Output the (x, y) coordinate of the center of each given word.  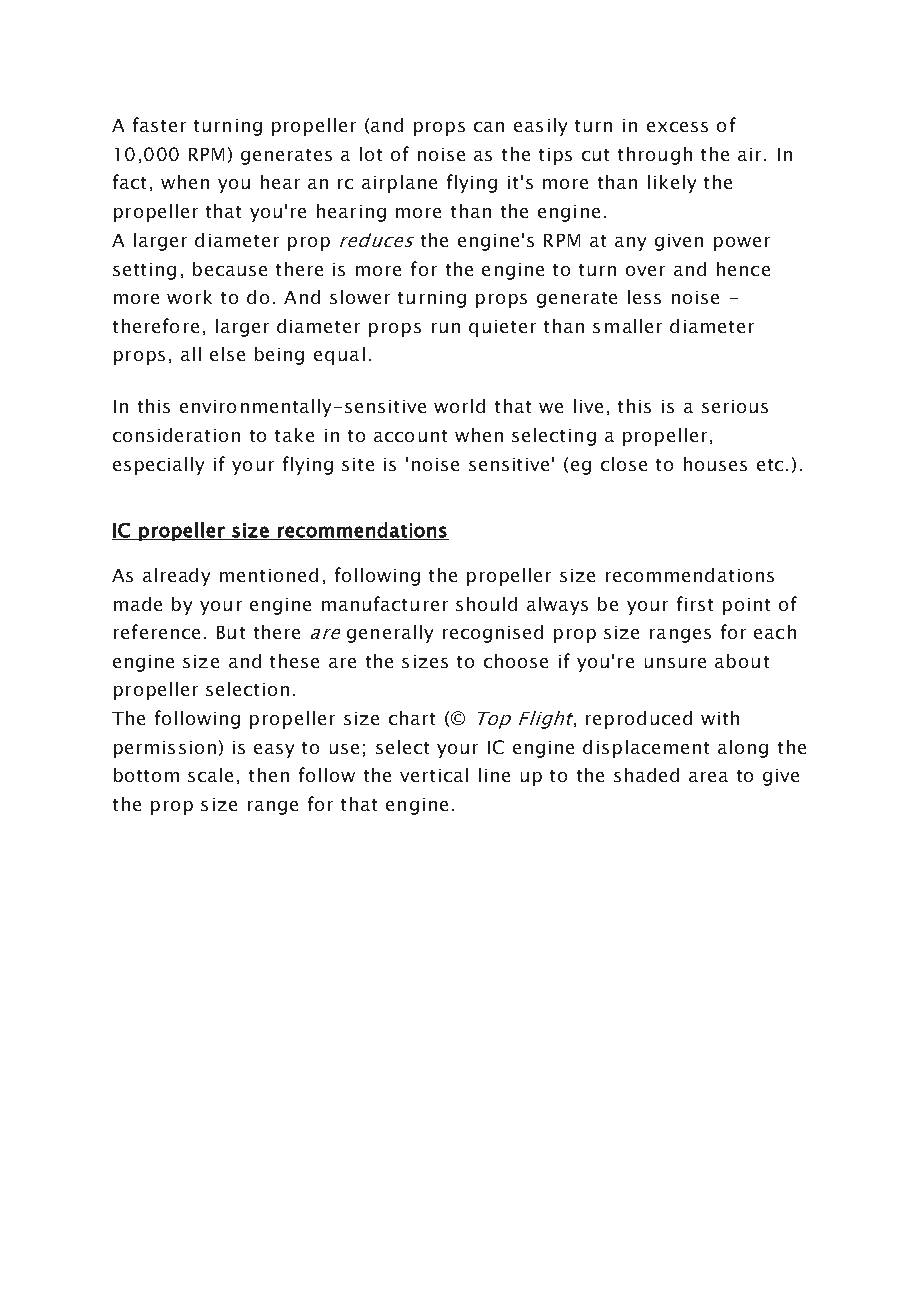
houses (715, 464)
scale (210, 775)
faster (159, 124)
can (489, 127)
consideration (176, 435)
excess (677, 127)
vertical (434, 775)
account (410, 436)
